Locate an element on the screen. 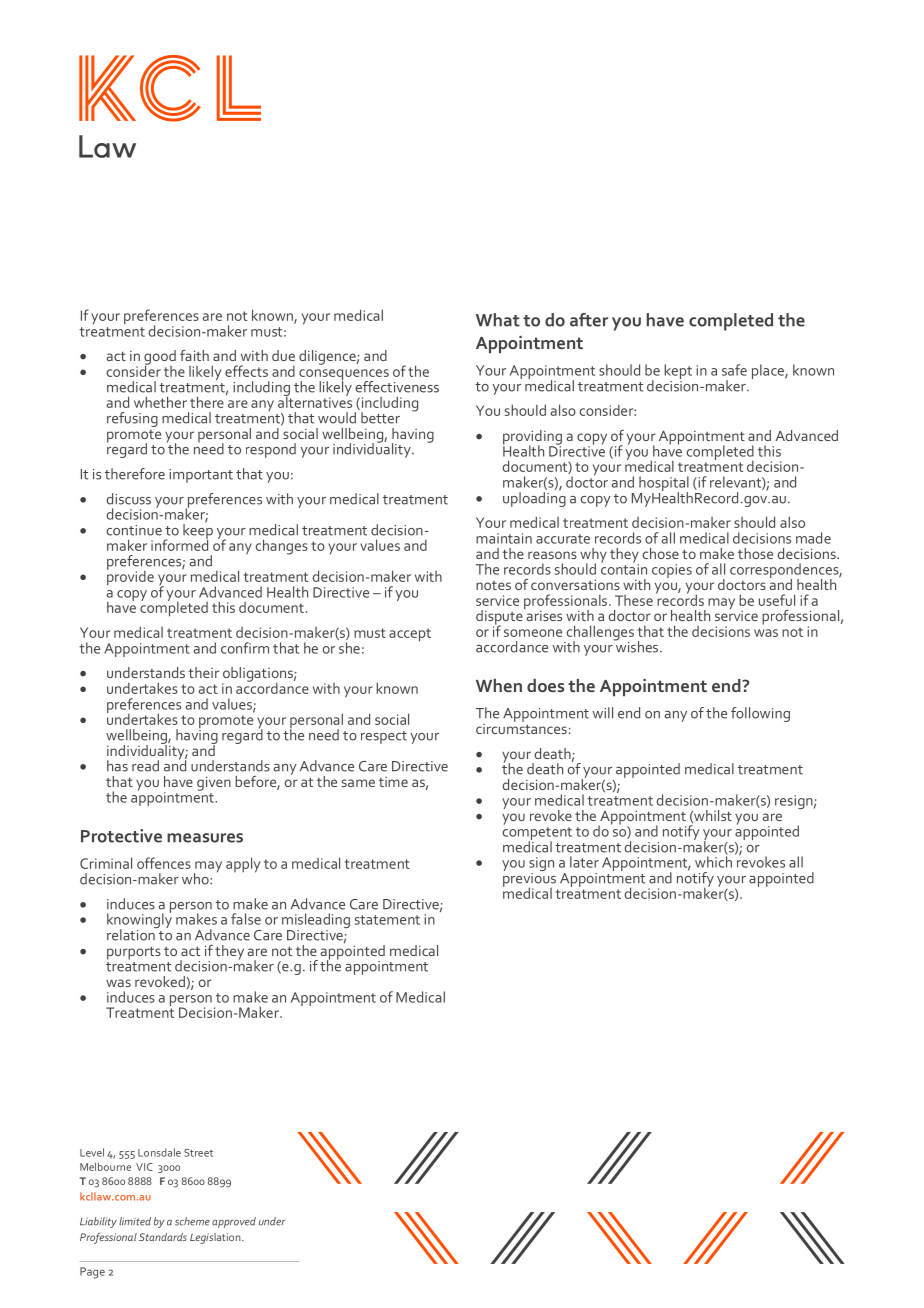 The height and width of the screenshot is (1308, 924). given is located at coordinates (214, 783).
